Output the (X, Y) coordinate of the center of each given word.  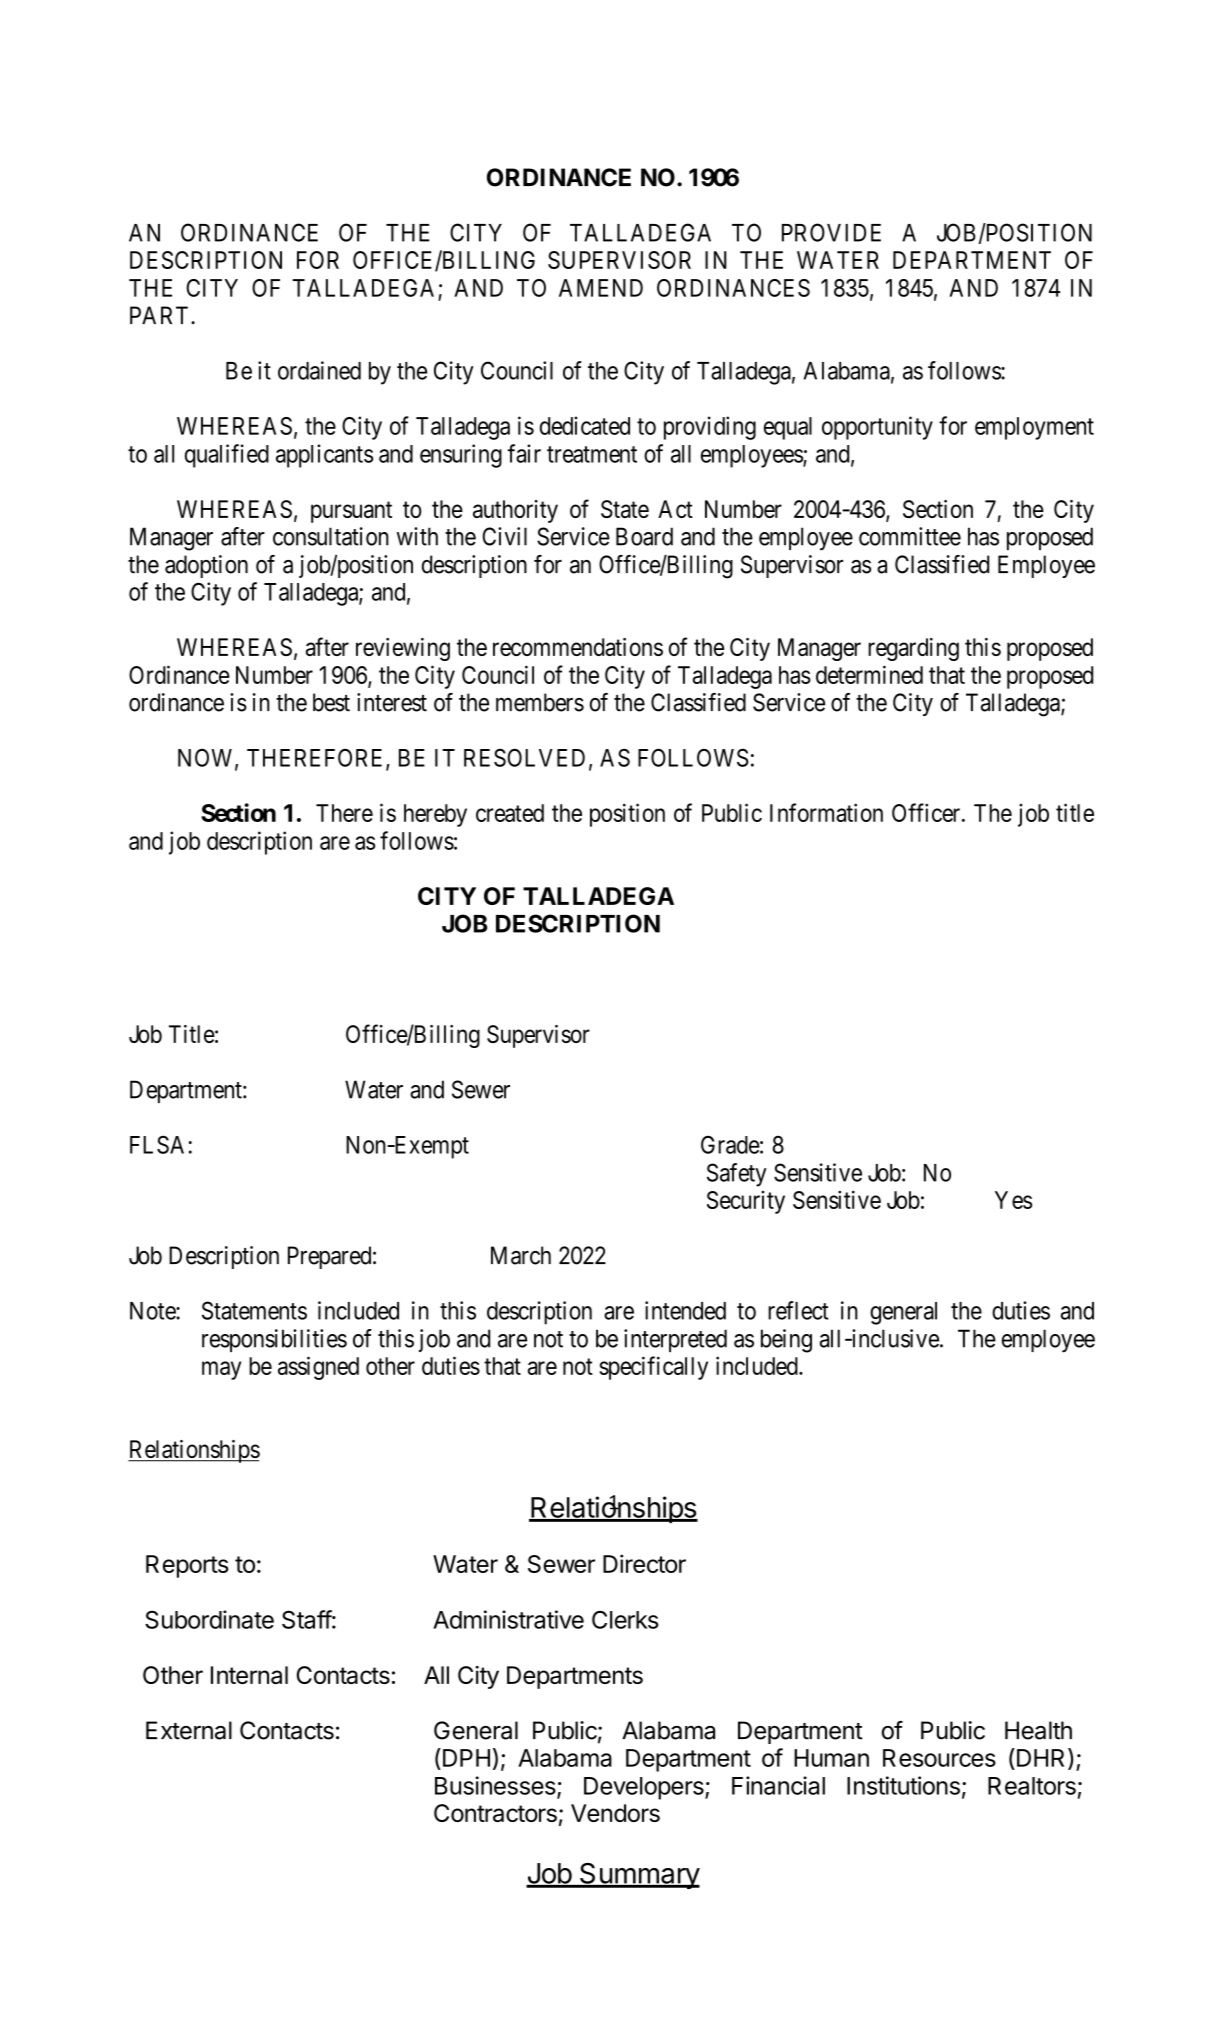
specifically (653, 1368)
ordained (319, 370)
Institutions (903, 1785)
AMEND (601, 288)
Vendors (615, 1813)
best (331, 702)
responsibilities (274, 1340)
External (189, 1730)
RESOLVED (524, 757)
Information (826, 812)
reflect (798, 1310)
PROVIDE (831, 232)
